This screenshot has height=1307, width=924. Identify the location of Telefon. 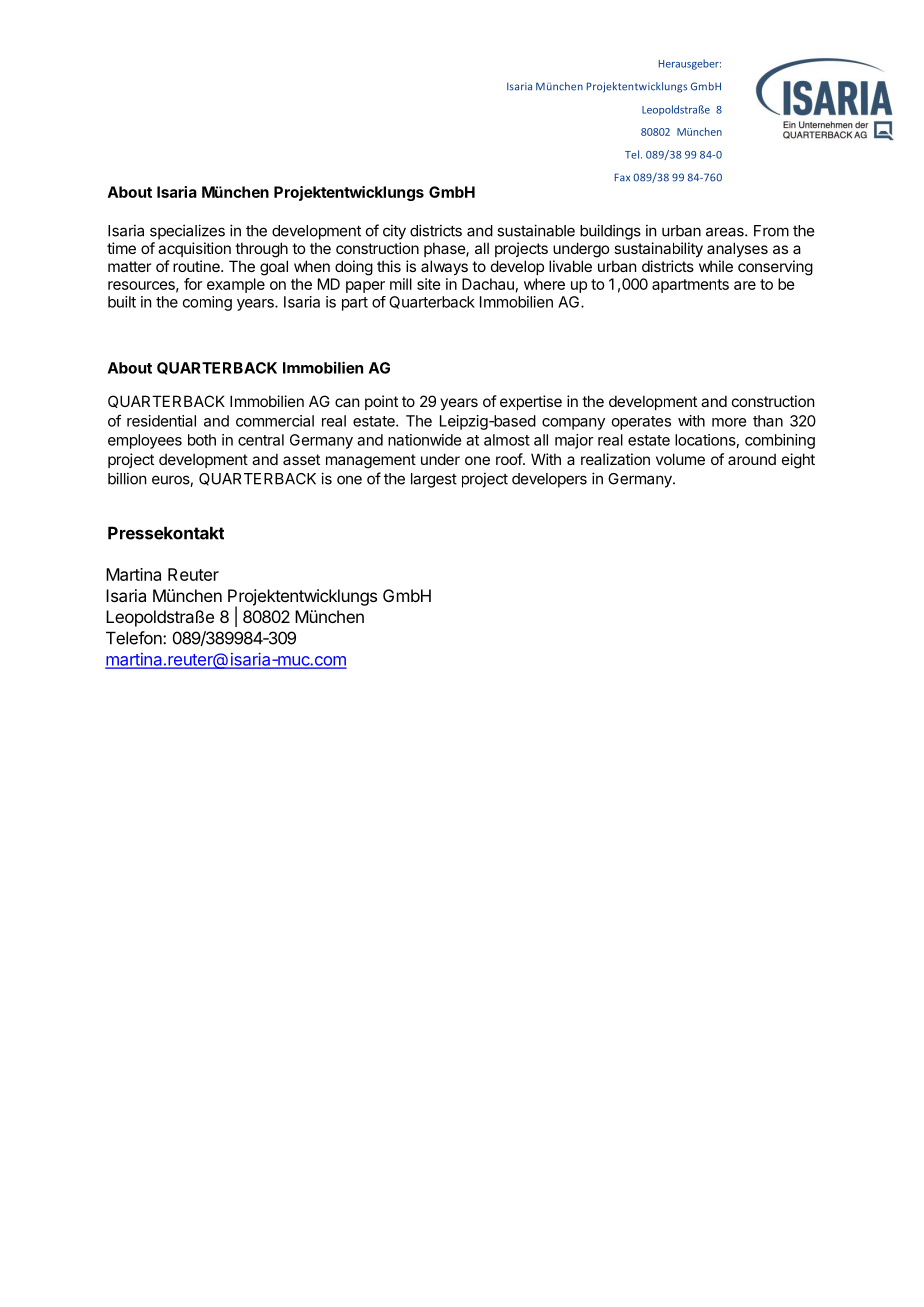
(135, 638).
